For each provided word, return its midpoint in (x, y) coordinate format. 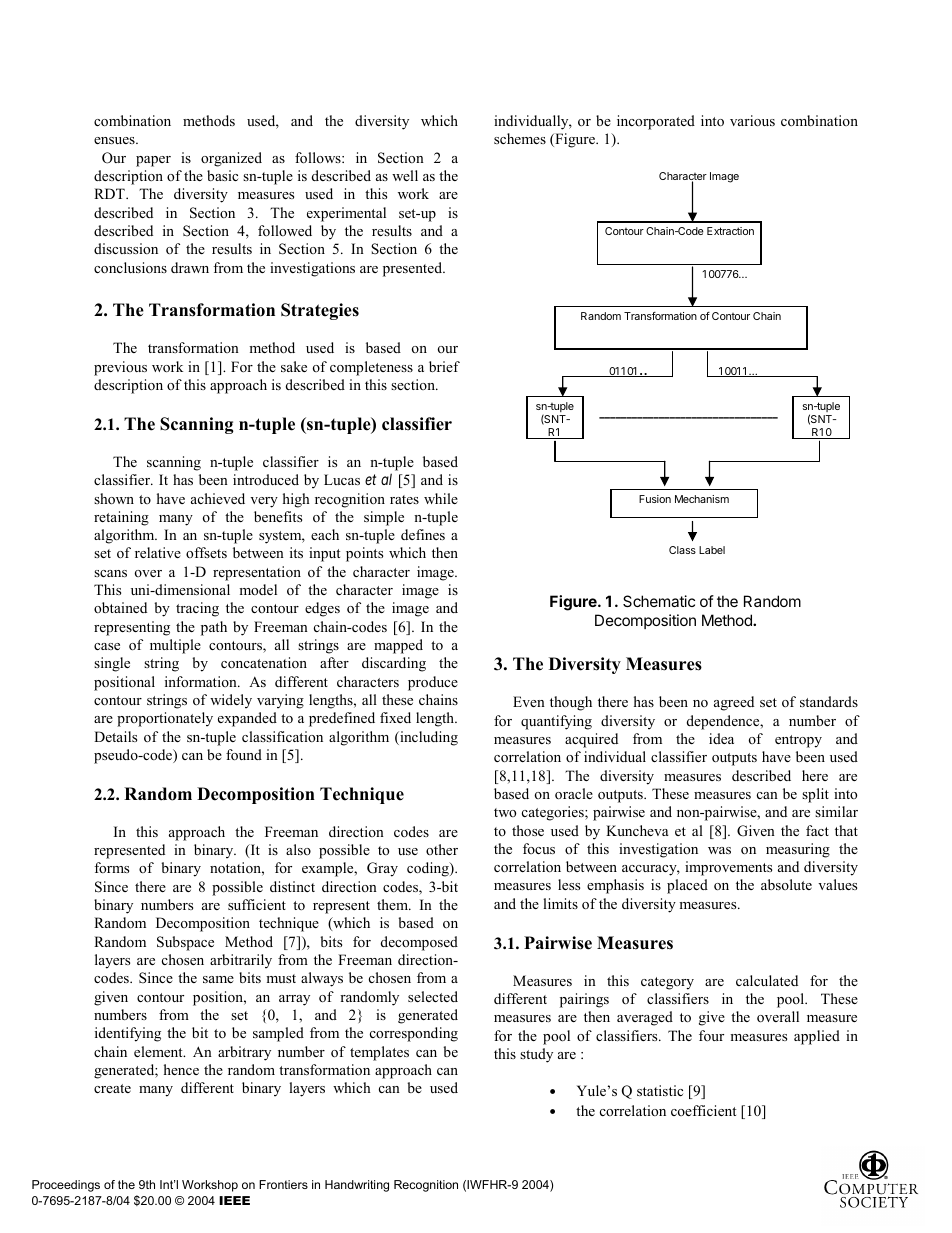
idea (721, 738)
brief (444, 366)
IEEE (234, 1200)
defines (423, 534)
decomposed (419, 943)
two (505, 812)
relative (158, 552)
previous (120, 368)
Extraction (730, 231)
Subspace (185, 943)
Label (712, 550)
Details (115, 736)
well (405, 175)
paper (153, 161)
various (752, 120)
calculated (767, 980)
